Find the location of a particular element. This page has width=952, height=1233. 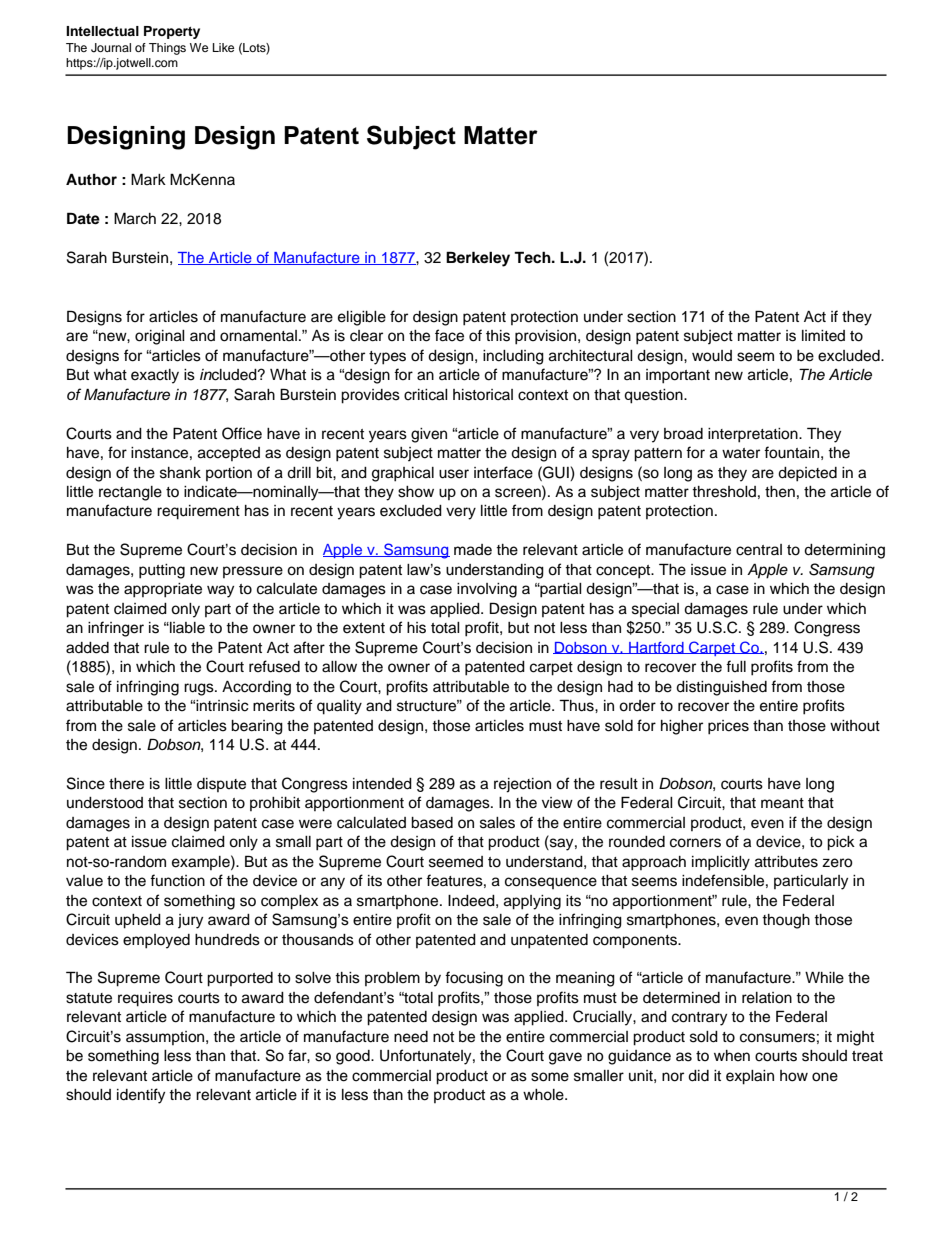

made is located at coordinates (473, 550).
